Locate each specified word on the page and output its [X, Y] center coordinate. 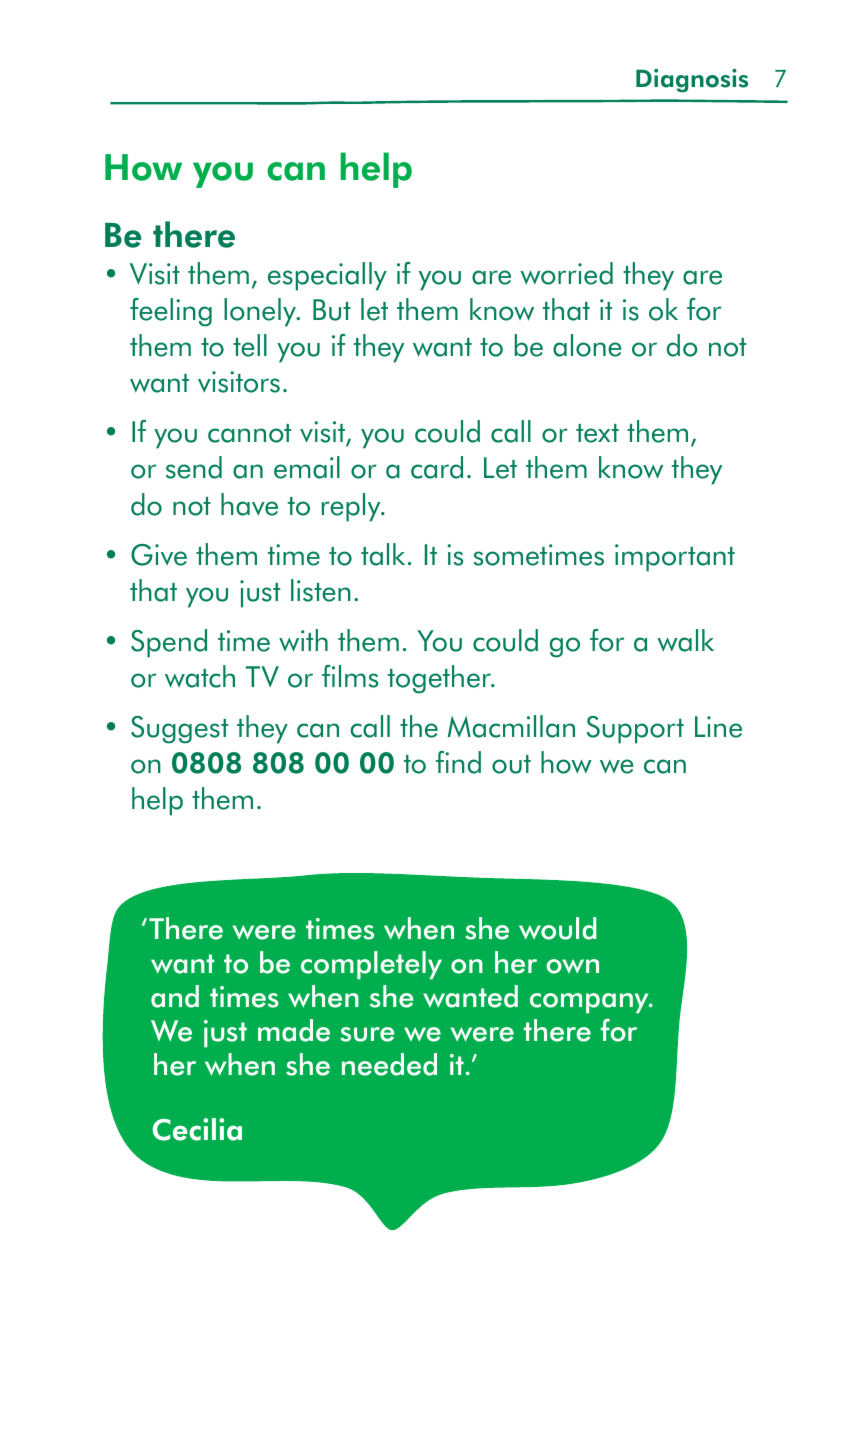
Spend [169, 643]
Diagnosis [692, 80]
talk [383, 554]
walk [685, 640]
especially [327, 276]
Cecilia [197, 1129]
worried [566, 273]
